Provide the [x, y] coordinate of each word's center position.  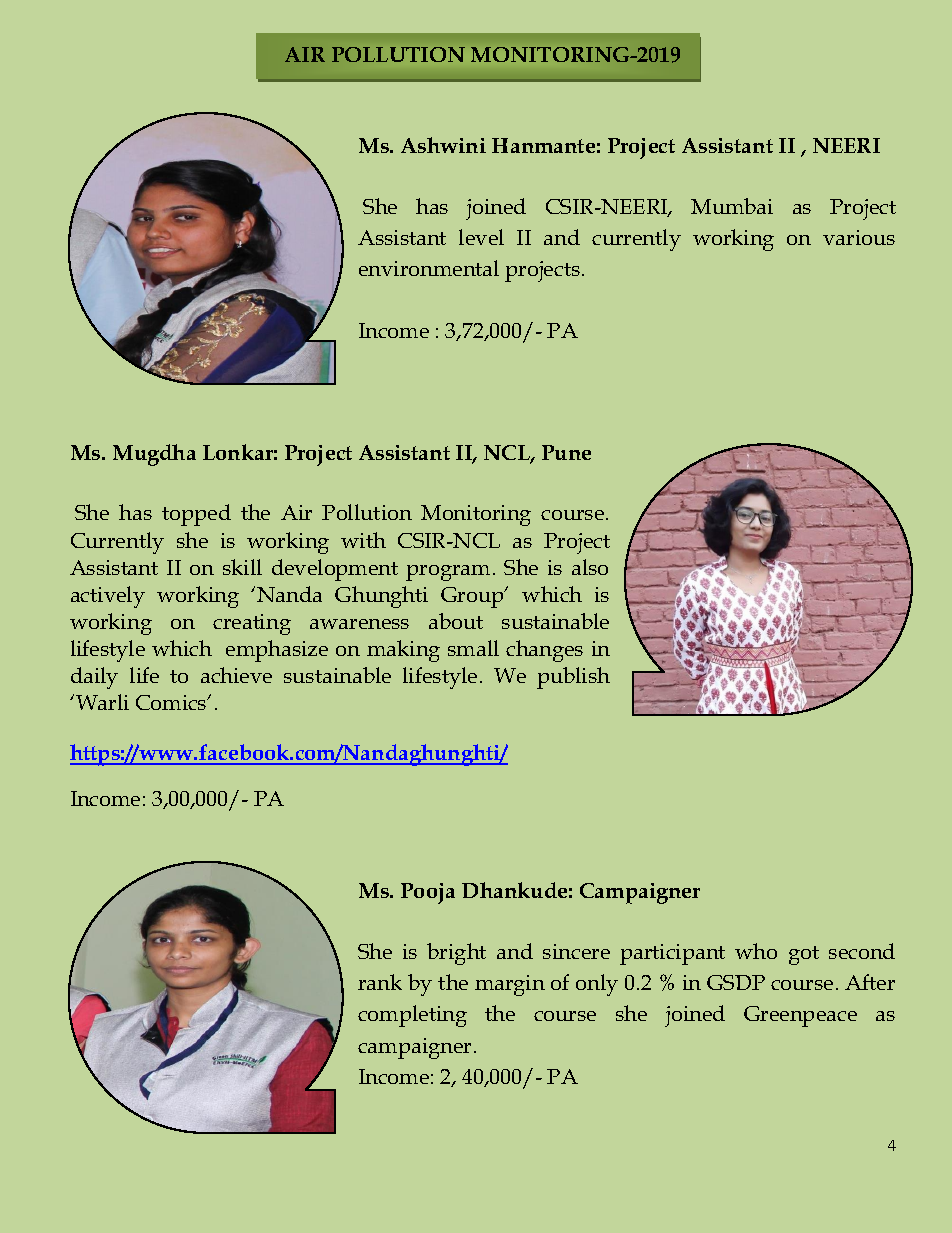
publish [573, 678]
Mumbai [732, 206]
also [590, 567]
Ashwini [443, 145]
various [859, 237]
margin [510, 985]
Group [473, 597]
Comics [172, 702]
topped [196, 515]
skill [242, 567]
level [481, 237]
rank [380, 982]
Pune [566, 452]
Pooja [428, 893]
